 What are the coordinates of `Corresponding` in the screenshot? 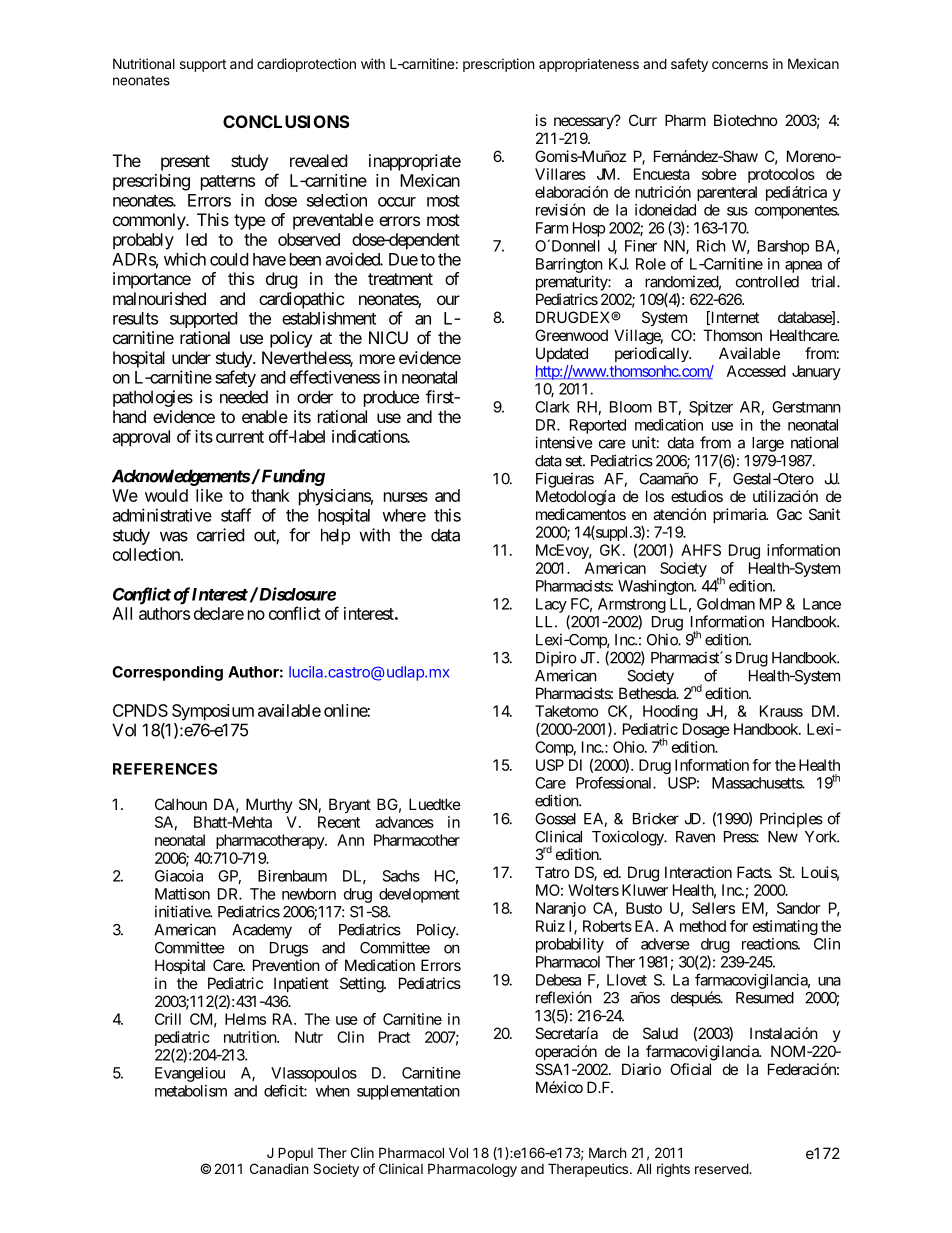 It's located at (167, 673).
